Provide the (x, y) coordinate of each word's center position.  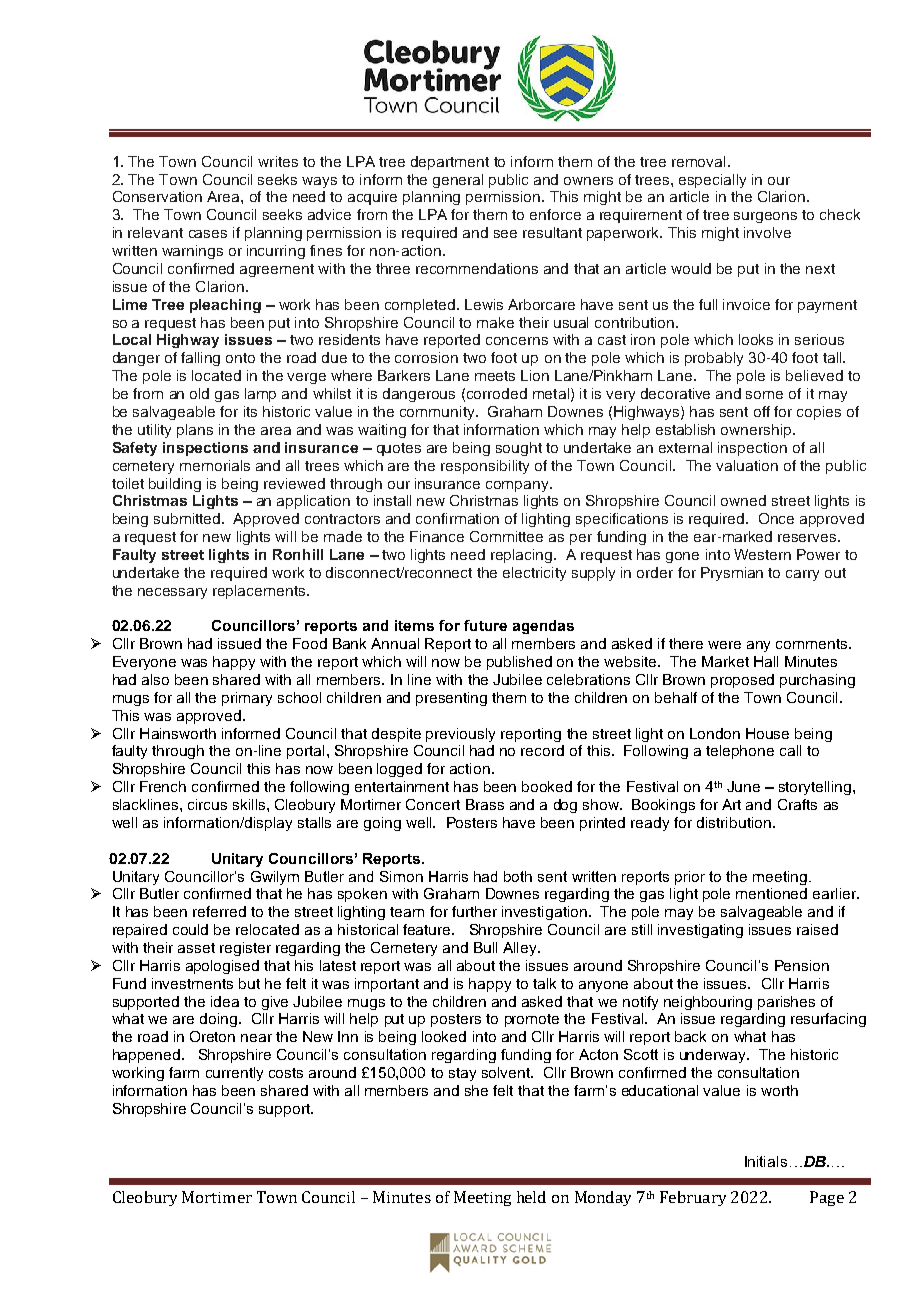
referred (219, 911)
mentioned (771, 893)
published (519, 663)
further (474, 911)
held (531, 1197)
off (762, 411)
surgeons (765, 217)
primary (247, 699)
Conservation (157, 196)
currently (234, 1074)
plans (195, 431)
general (458, 181)
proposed (742, 681)
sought (519, 449)
